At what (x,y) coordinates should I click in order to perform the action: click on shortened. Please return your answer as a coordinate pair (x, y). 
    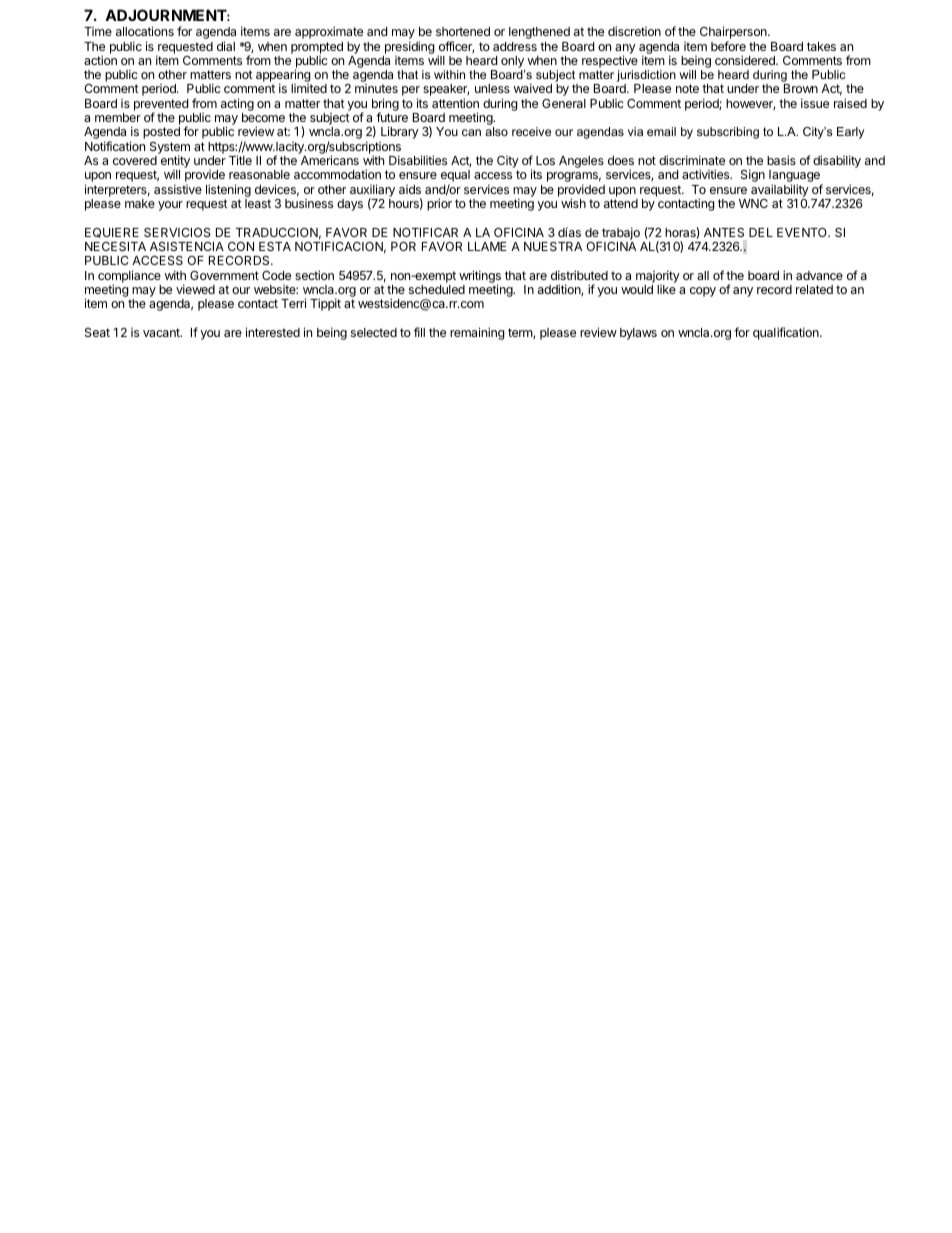
    Looking at the image, I should click on (463, 31).
